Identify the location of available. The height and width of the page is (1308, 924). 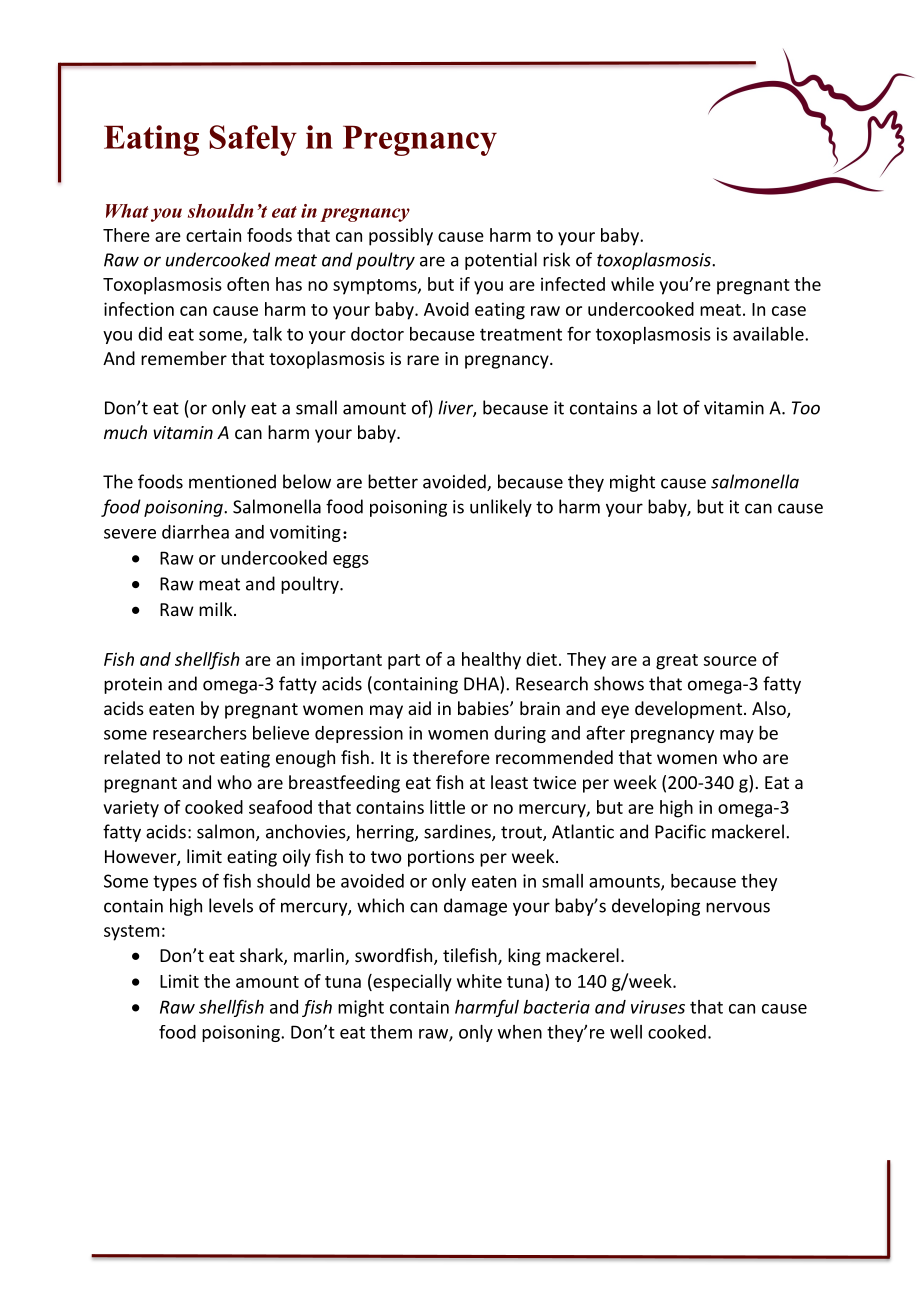
(769, 334).
